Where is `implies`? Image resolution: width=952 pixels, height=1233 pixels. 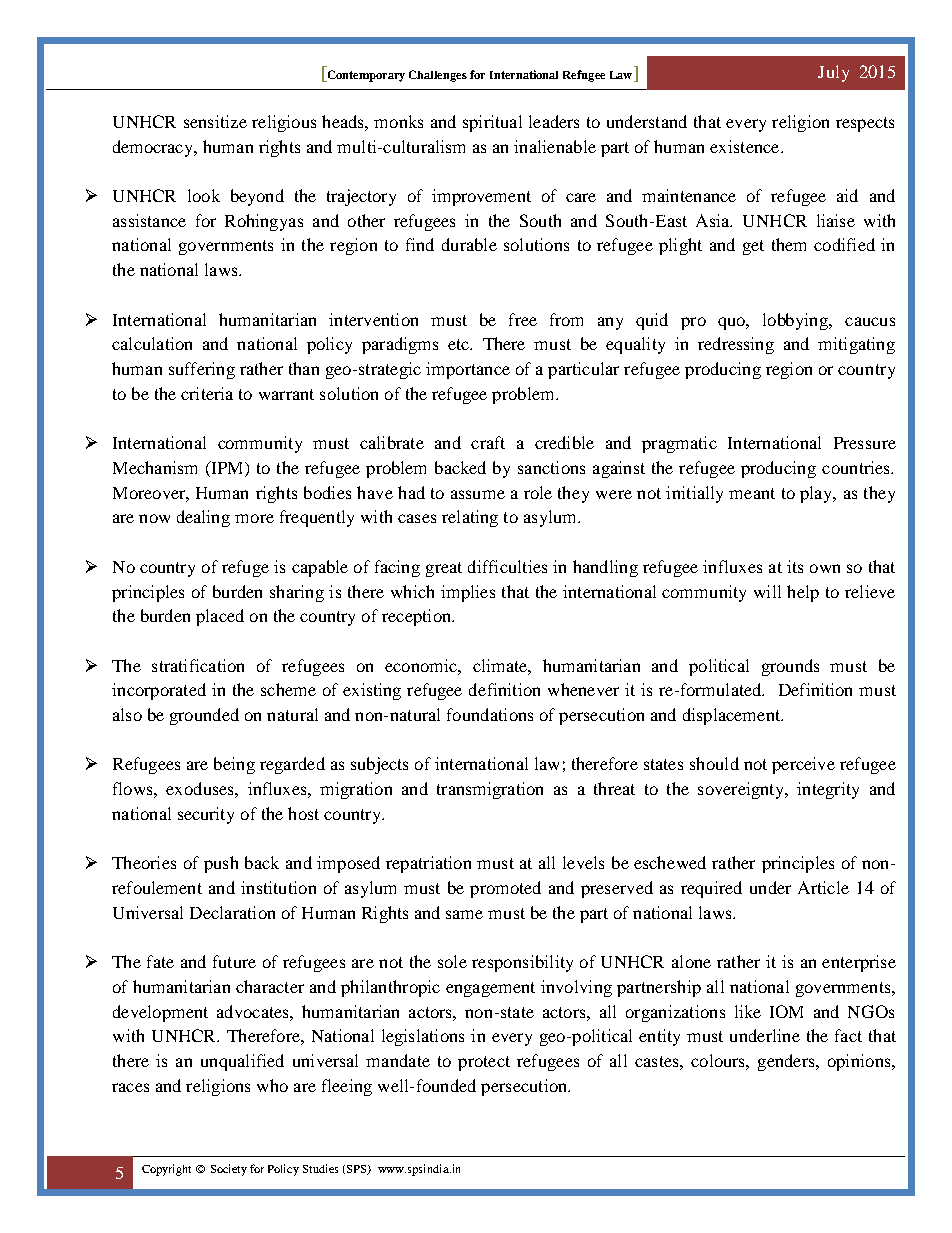 implies is located at coordinates (468, 593).
